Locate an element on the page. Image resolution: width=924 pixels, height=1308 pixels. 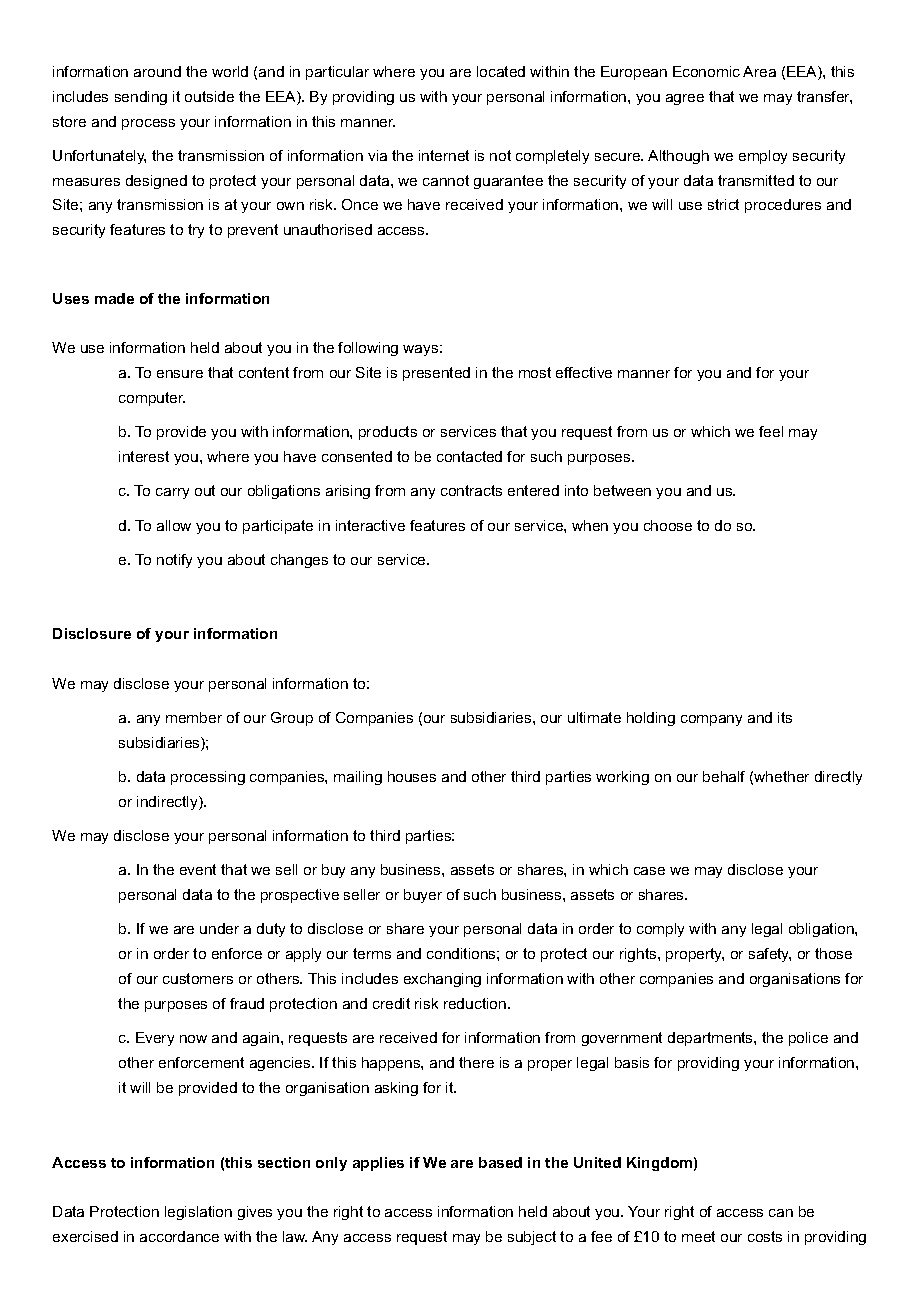
Disclosure is located at coordinates (92, 633).
